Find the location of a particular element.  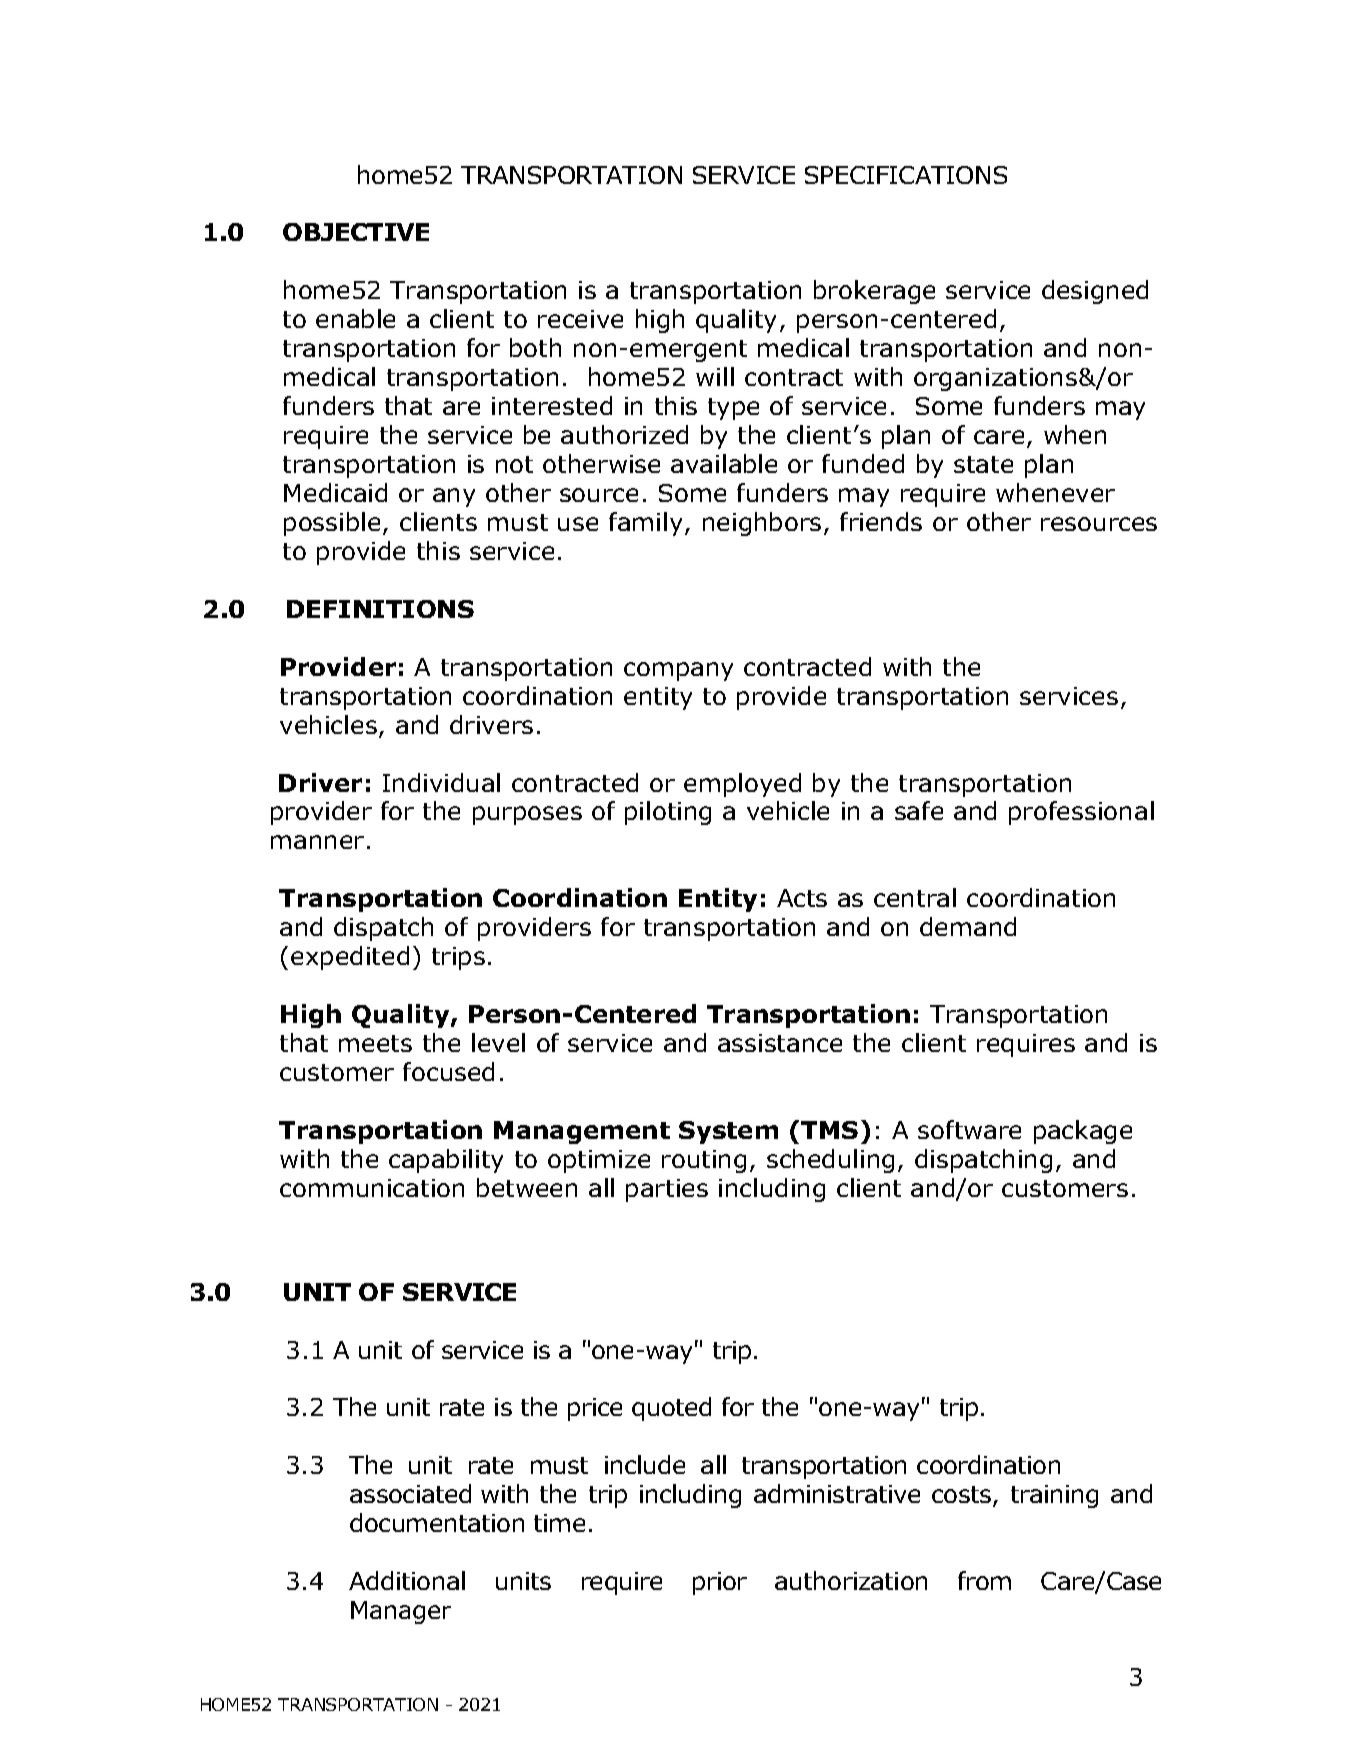

state is located at coordinates (983, 464).
